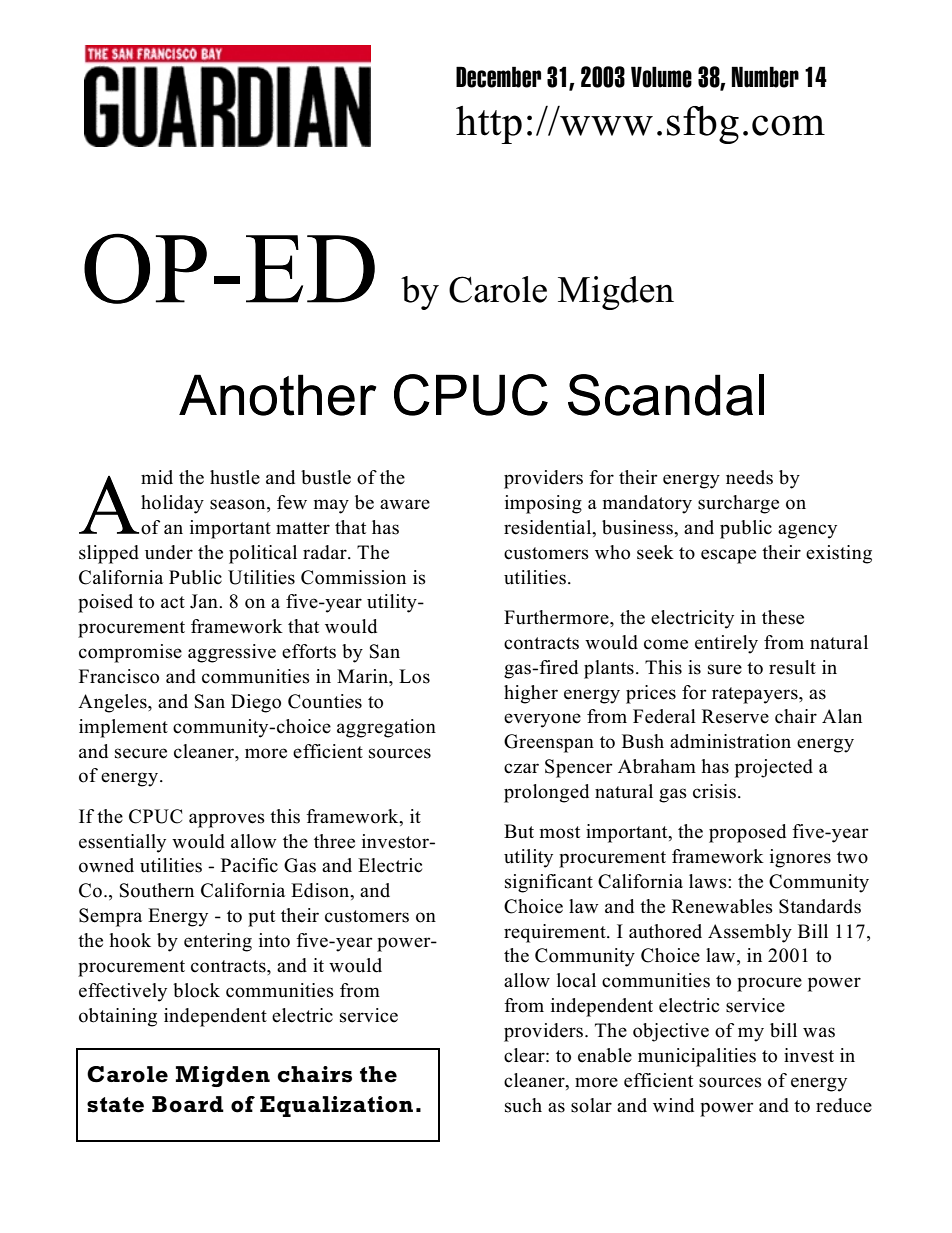 The width and height of the screenshot is (952, 1233). I want to click on significant, so click(549, 883).
